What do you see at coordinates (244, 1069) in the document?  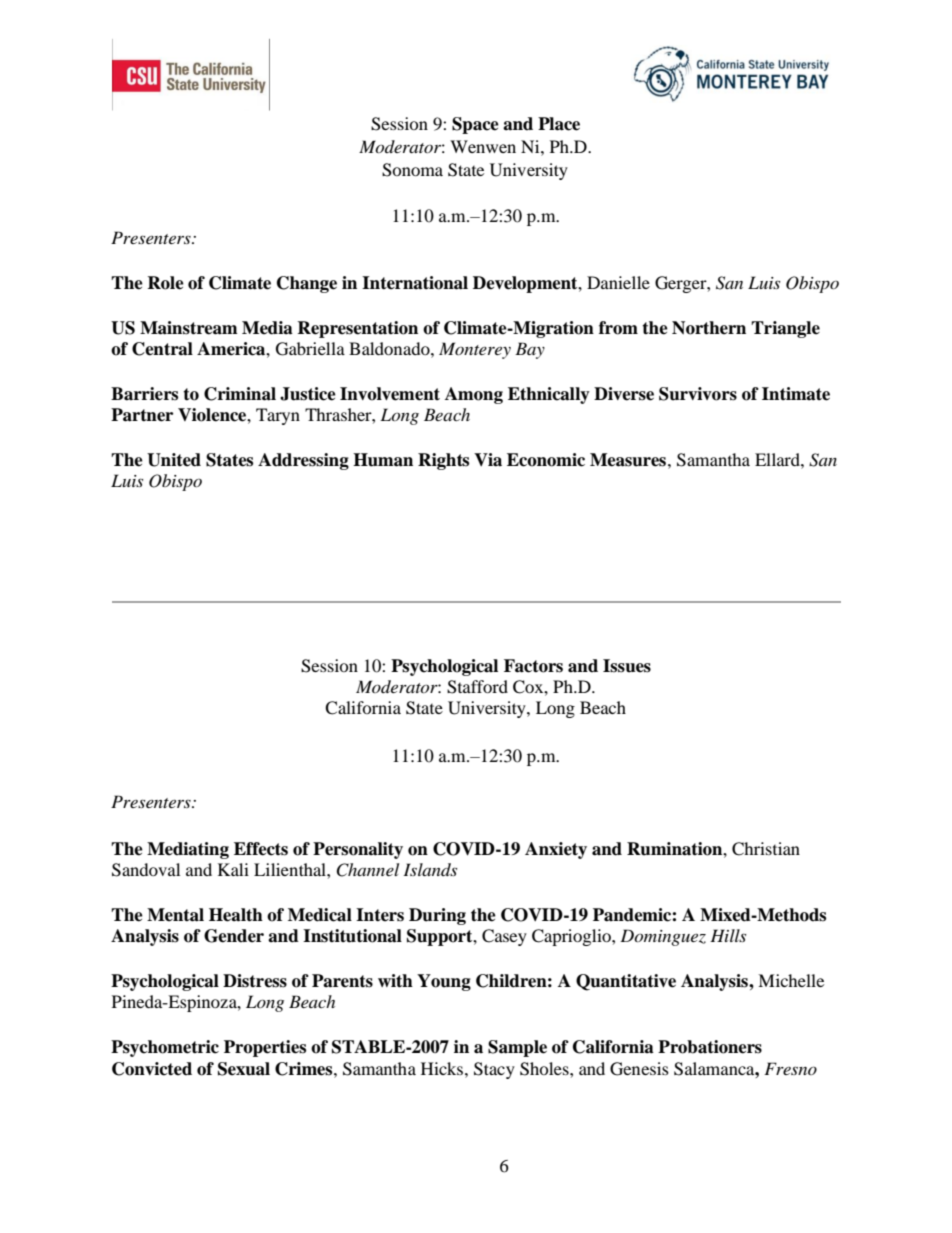 I see `Sexual` at bounding box center [244, 1069].
